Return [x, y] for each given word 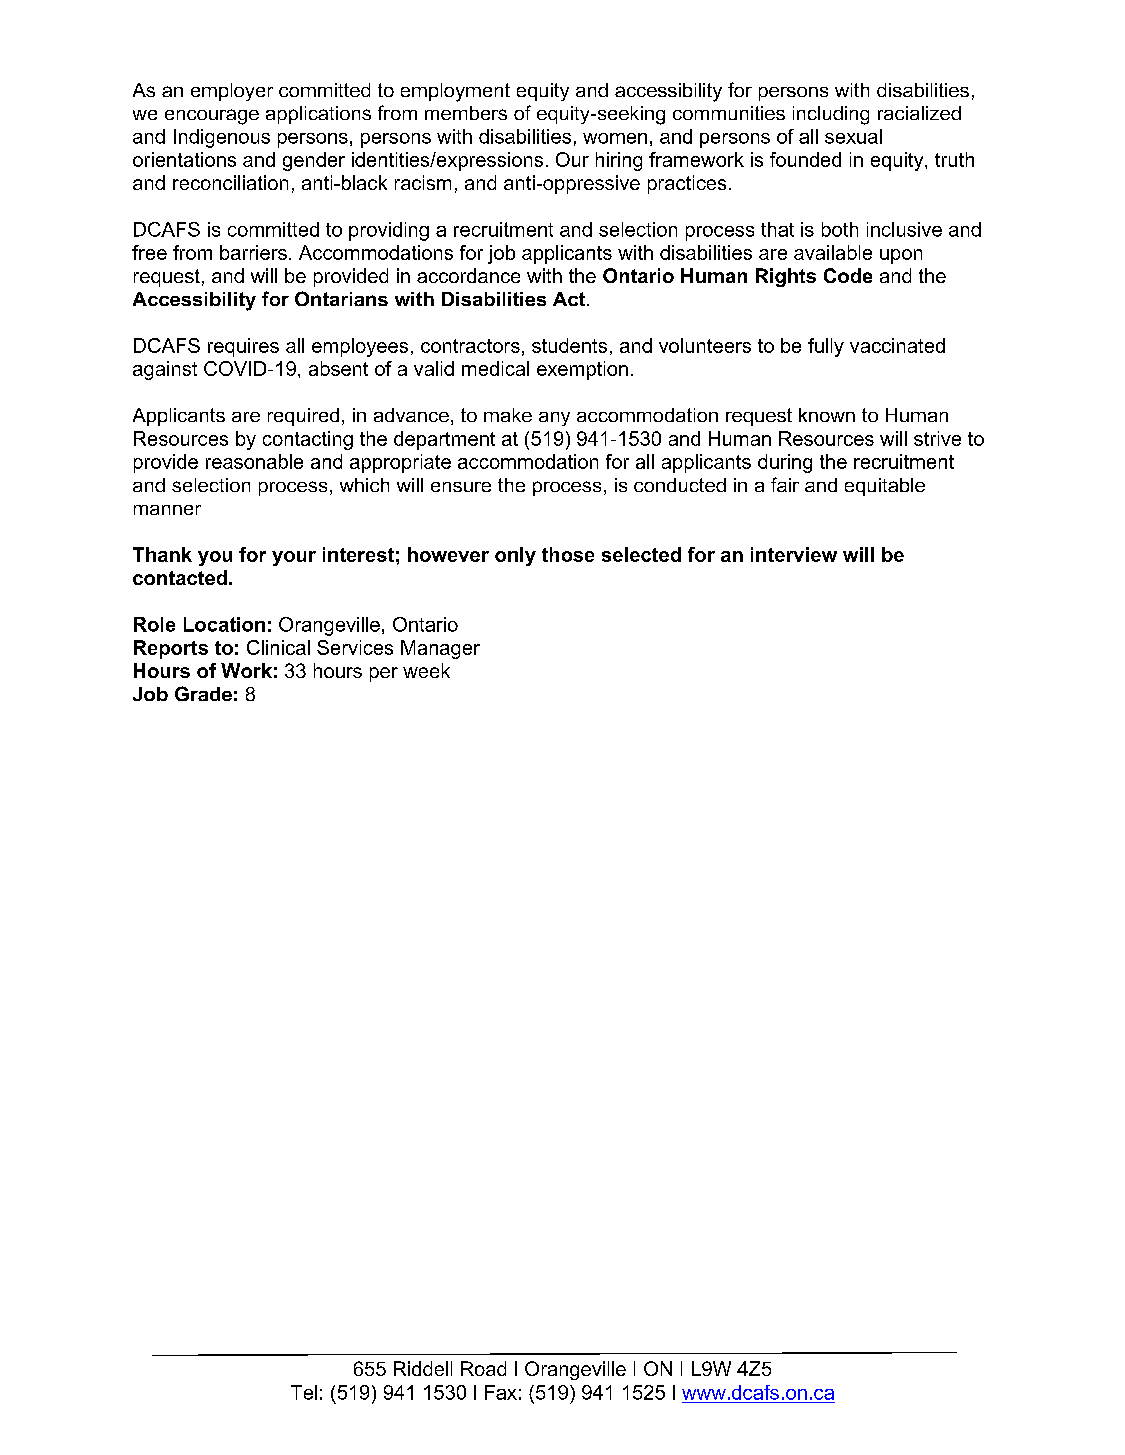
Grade [203, 693]
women [615, 138]
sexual [853, 136]
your [294, 558]
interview [794, 554]
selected [641, 554]
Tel [304, 1392]
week [426, 670]
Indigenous [222, 138]
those [568, 554]
